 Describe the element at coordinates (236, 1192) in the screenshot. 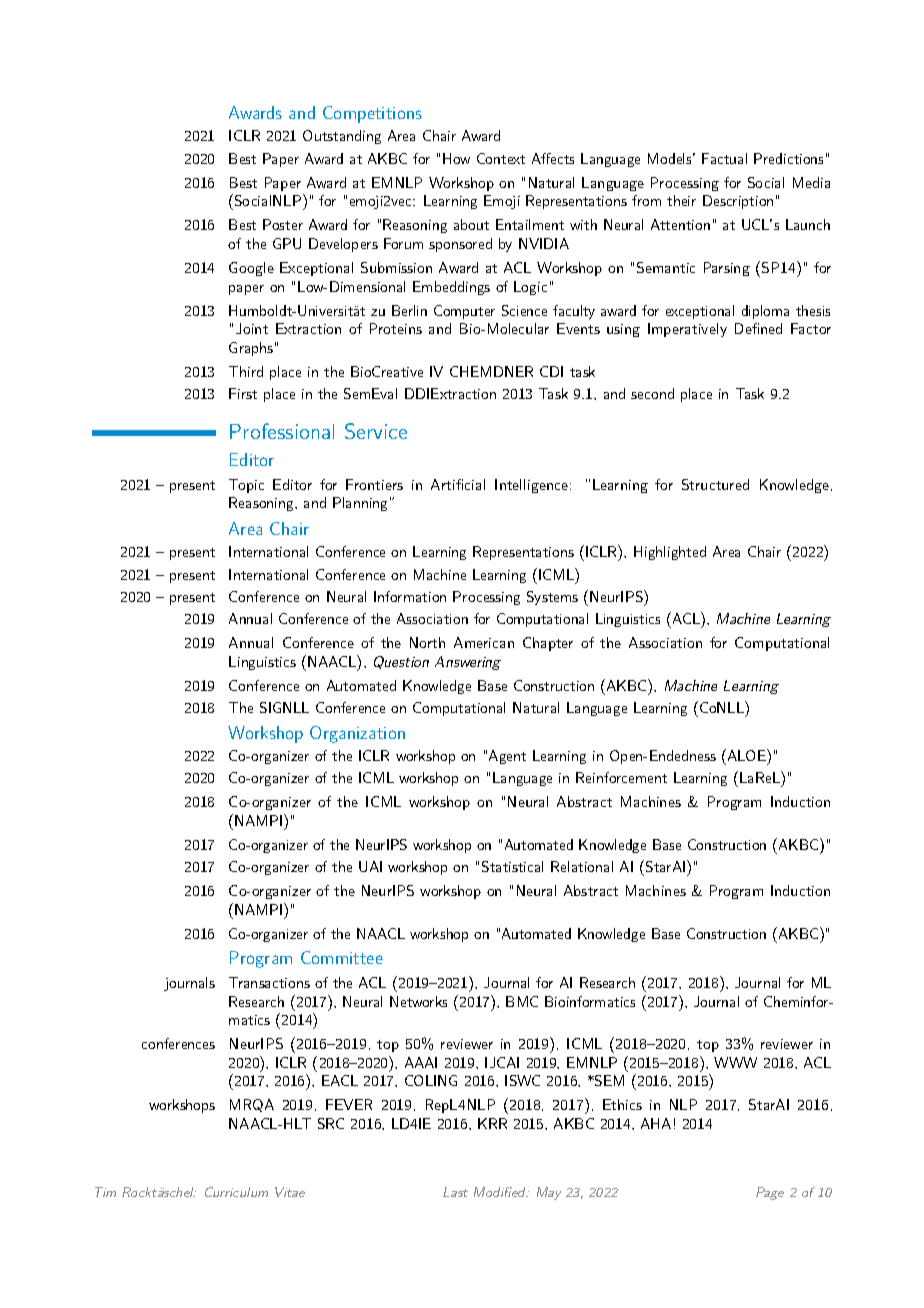

I see `Curriculum` at that location.
